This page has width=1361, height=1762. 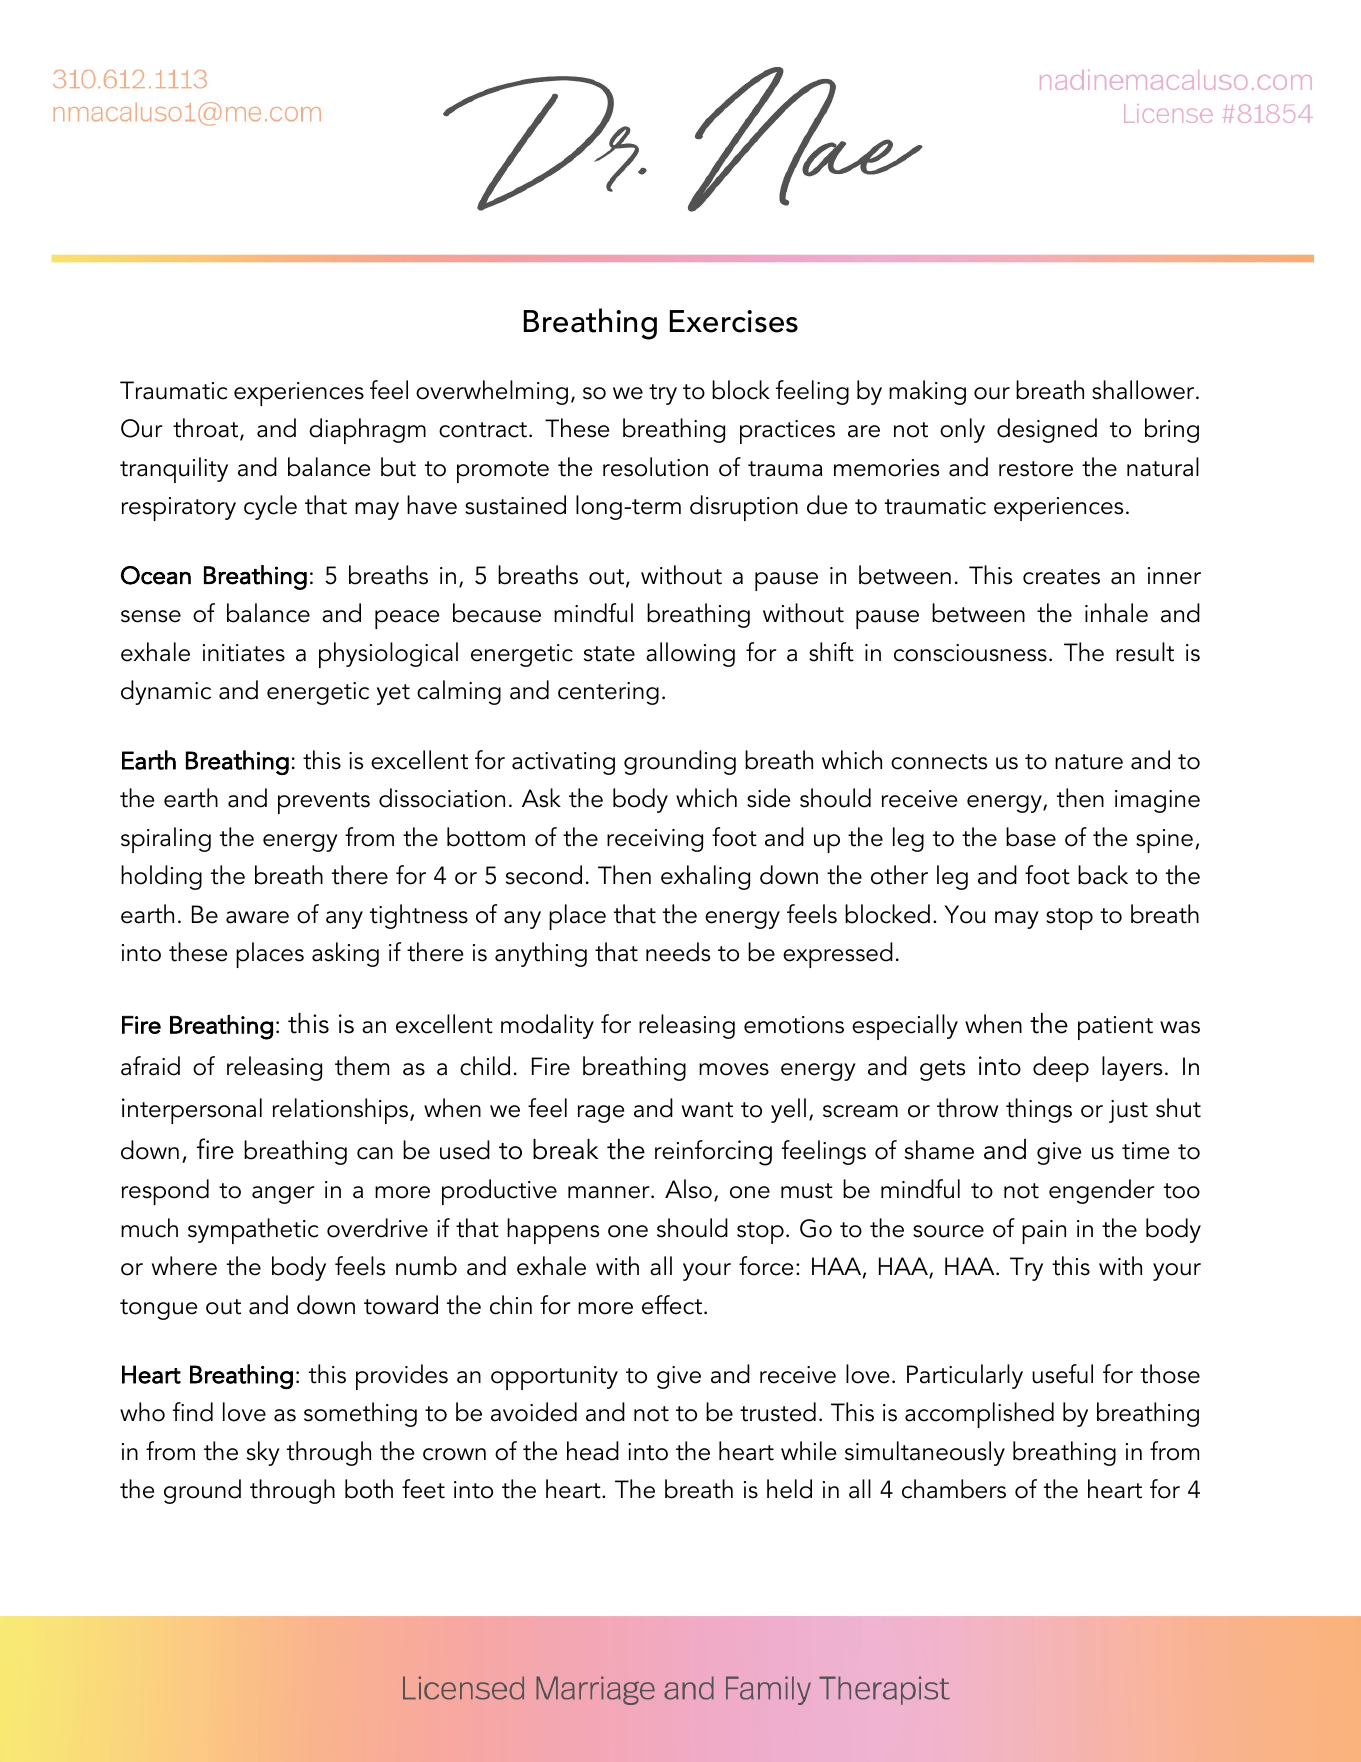 What do you see at coordinates (207, 429) in the page?
I see `throat` at bounding box center [207, 429].
